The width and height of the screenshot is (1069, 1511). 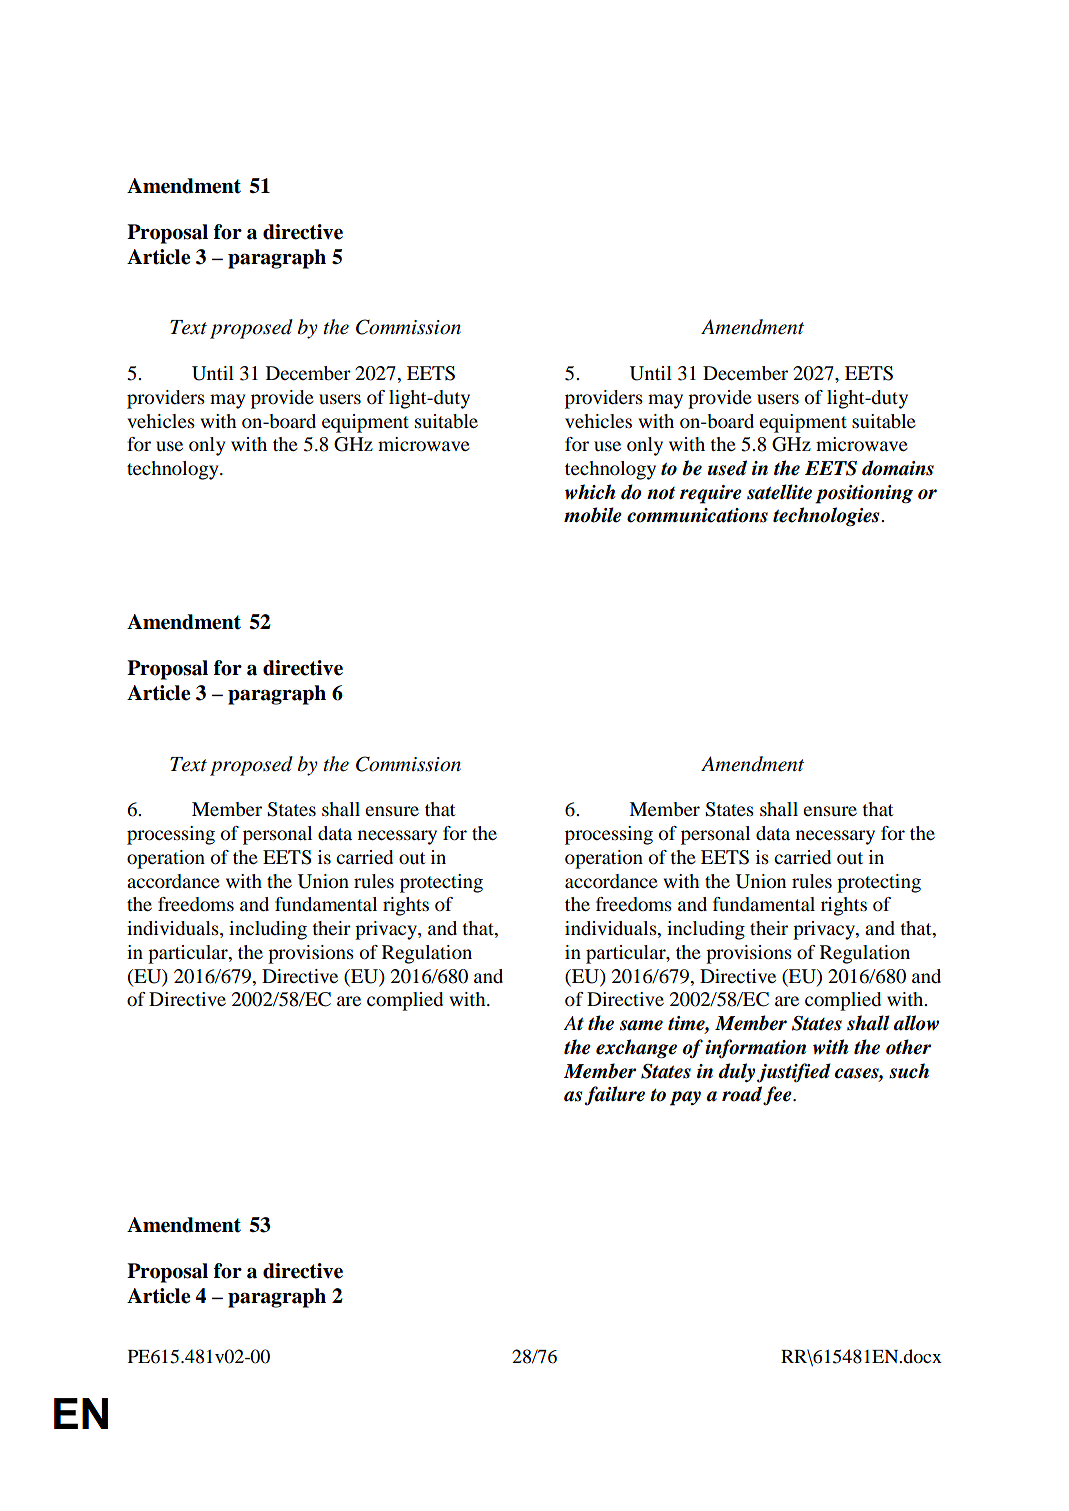 What do you see at coordinates (614, 1096) in the screenshot?
I see `failure` at bounding box center [614, 1096].
